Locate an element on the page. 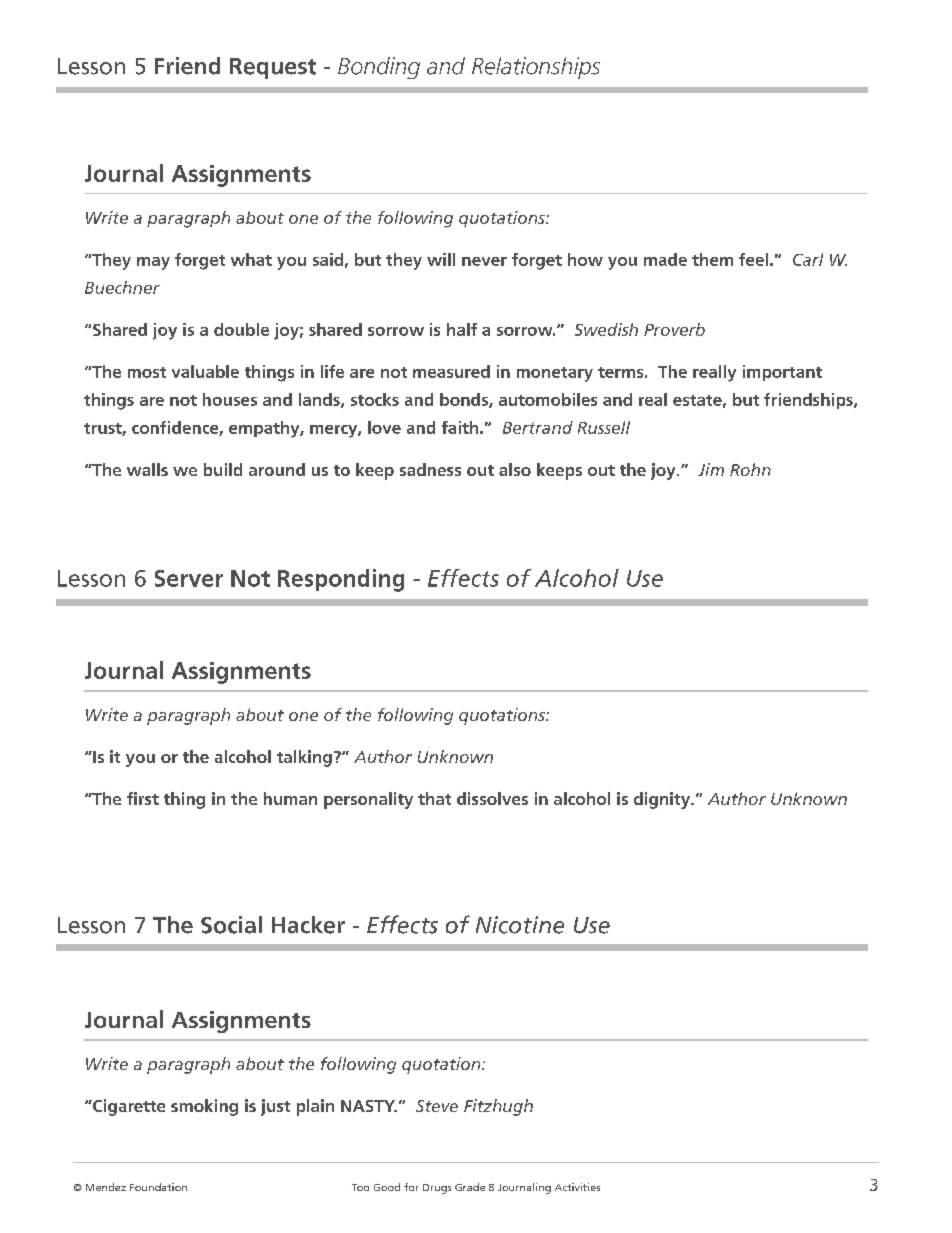  Foundation is located at coordinates (158, 1187).
